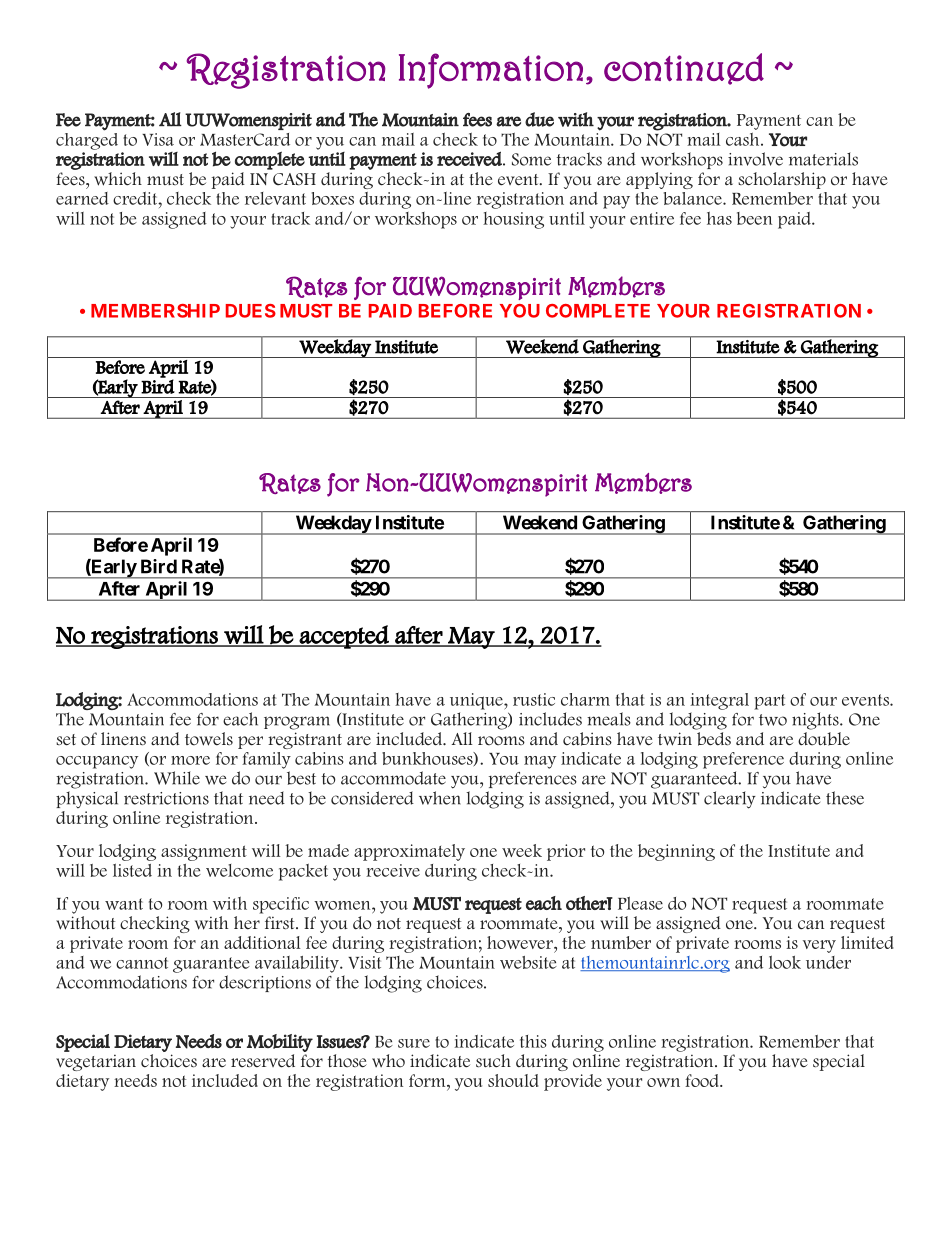 The image size is (952, 1233). I want to click on housing, so click(513, 220).
